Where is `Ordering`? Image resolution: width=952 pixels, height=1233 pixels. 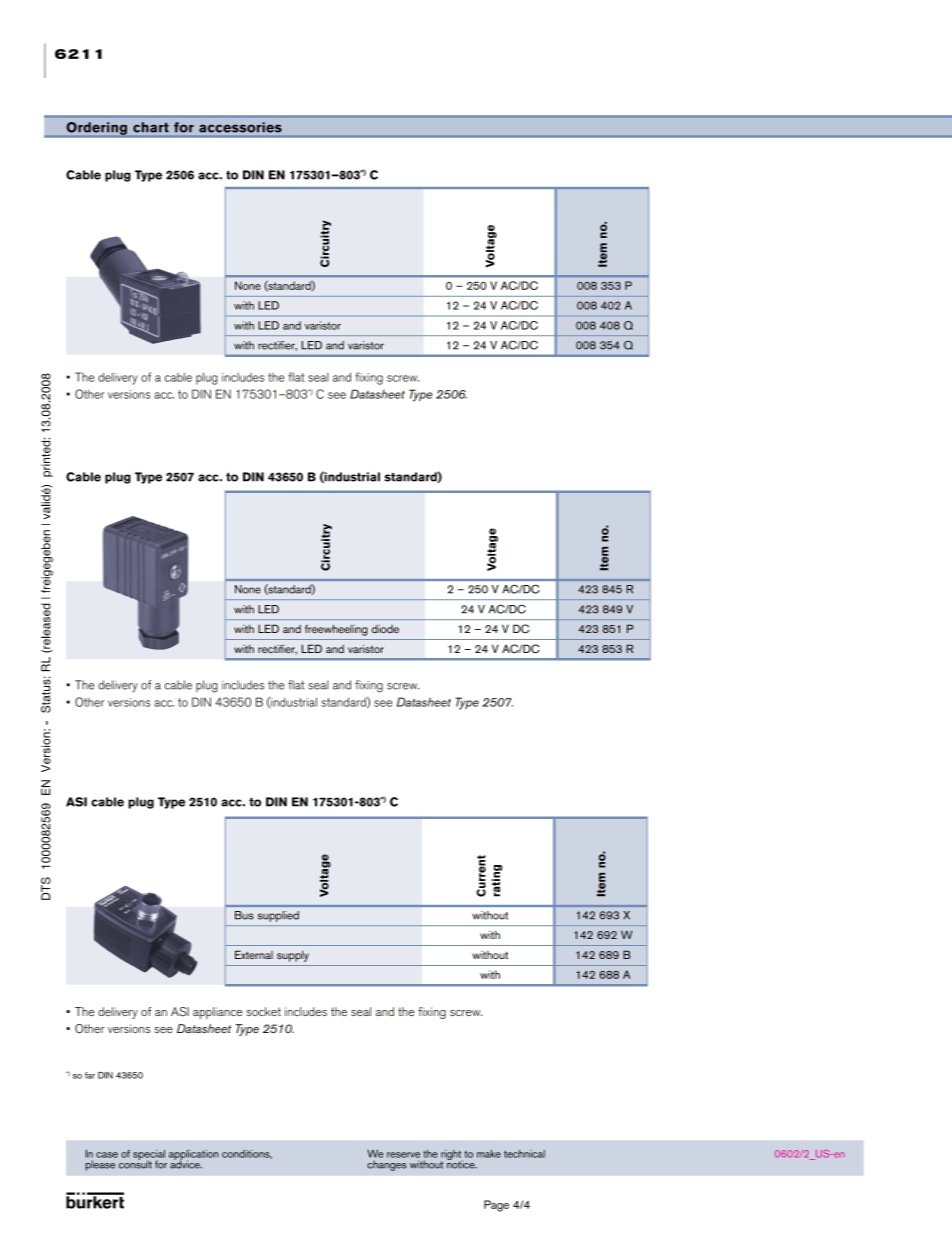
Ordering is located at coordinates (97, 128).
